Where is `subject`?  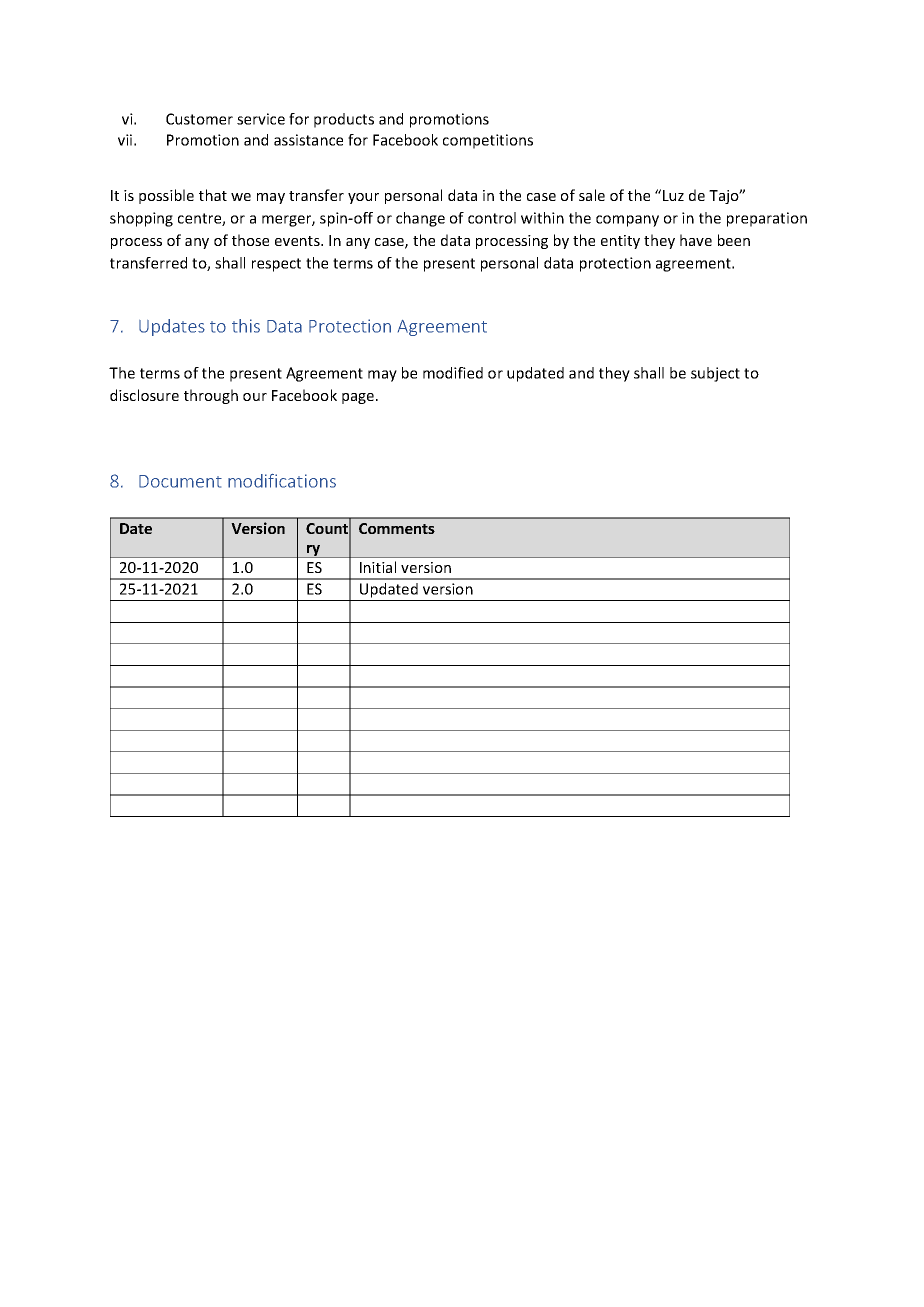
subject is located at coordinates (715, 374).
